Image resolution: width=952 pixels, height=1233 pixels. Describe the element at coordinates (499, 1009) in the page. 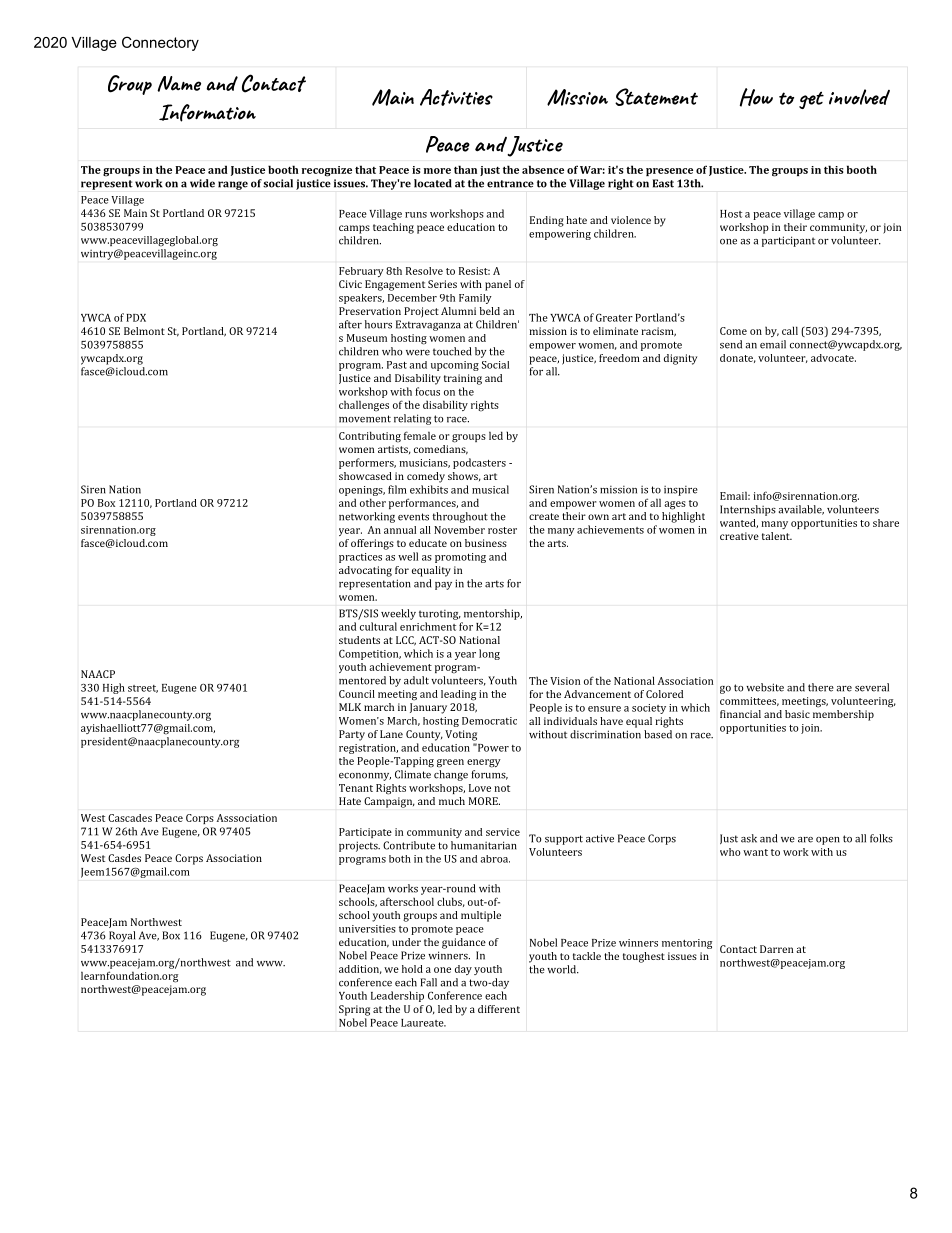

I see `different` at that location.
